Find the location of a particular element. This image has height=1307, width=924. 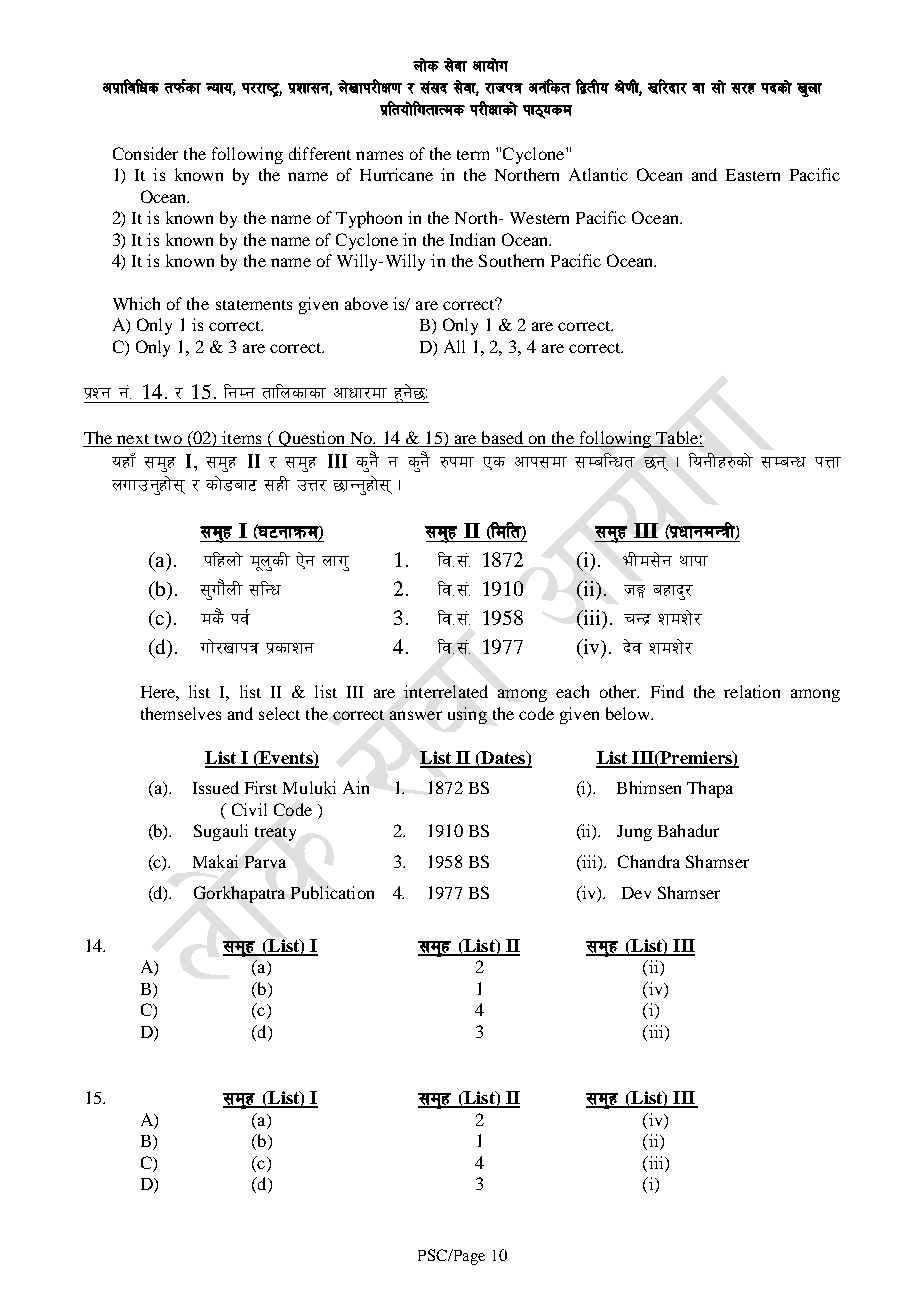

statements is located at coordinates (254, 305).
